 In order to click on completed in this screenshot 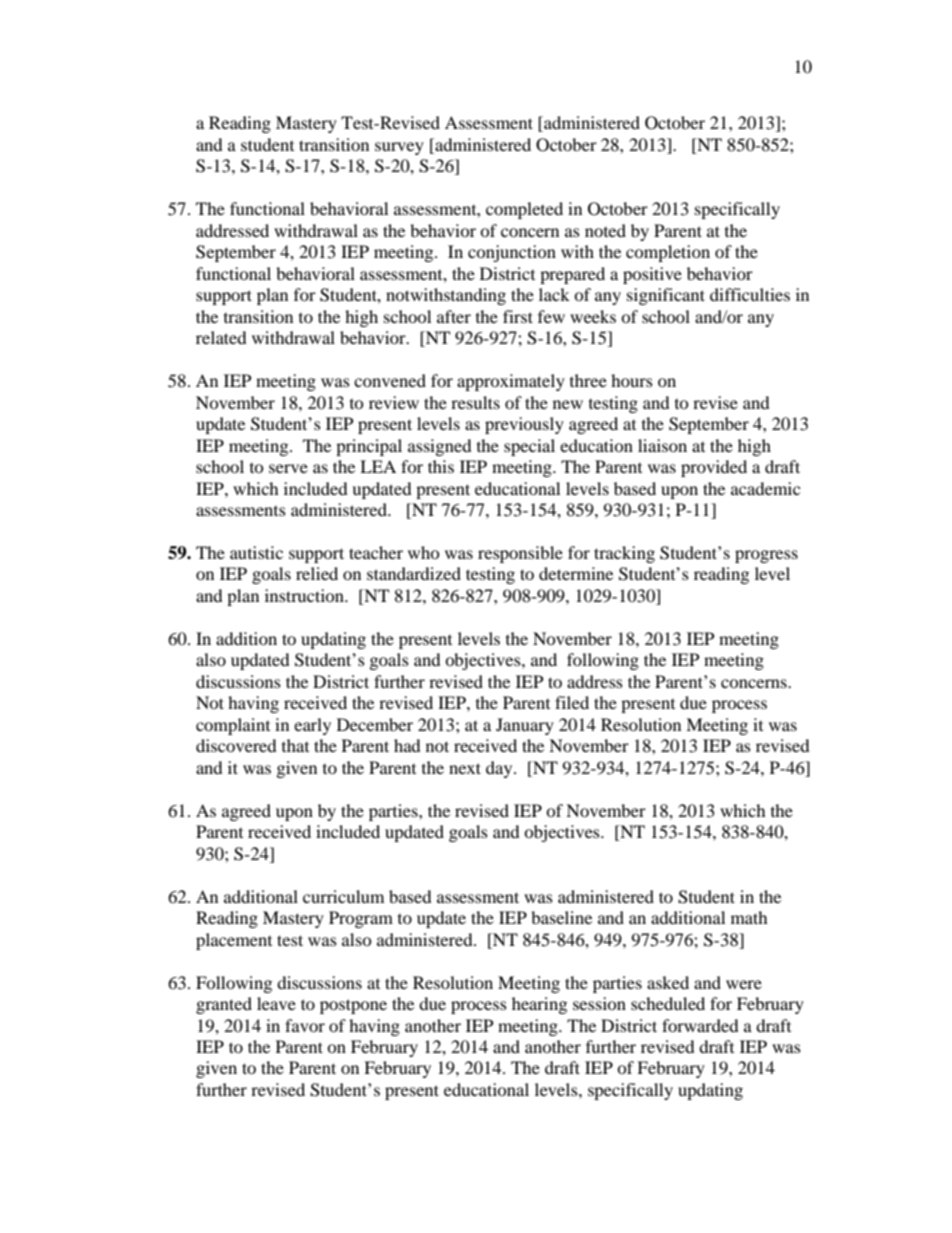, I will do `click(524, 210)`.
